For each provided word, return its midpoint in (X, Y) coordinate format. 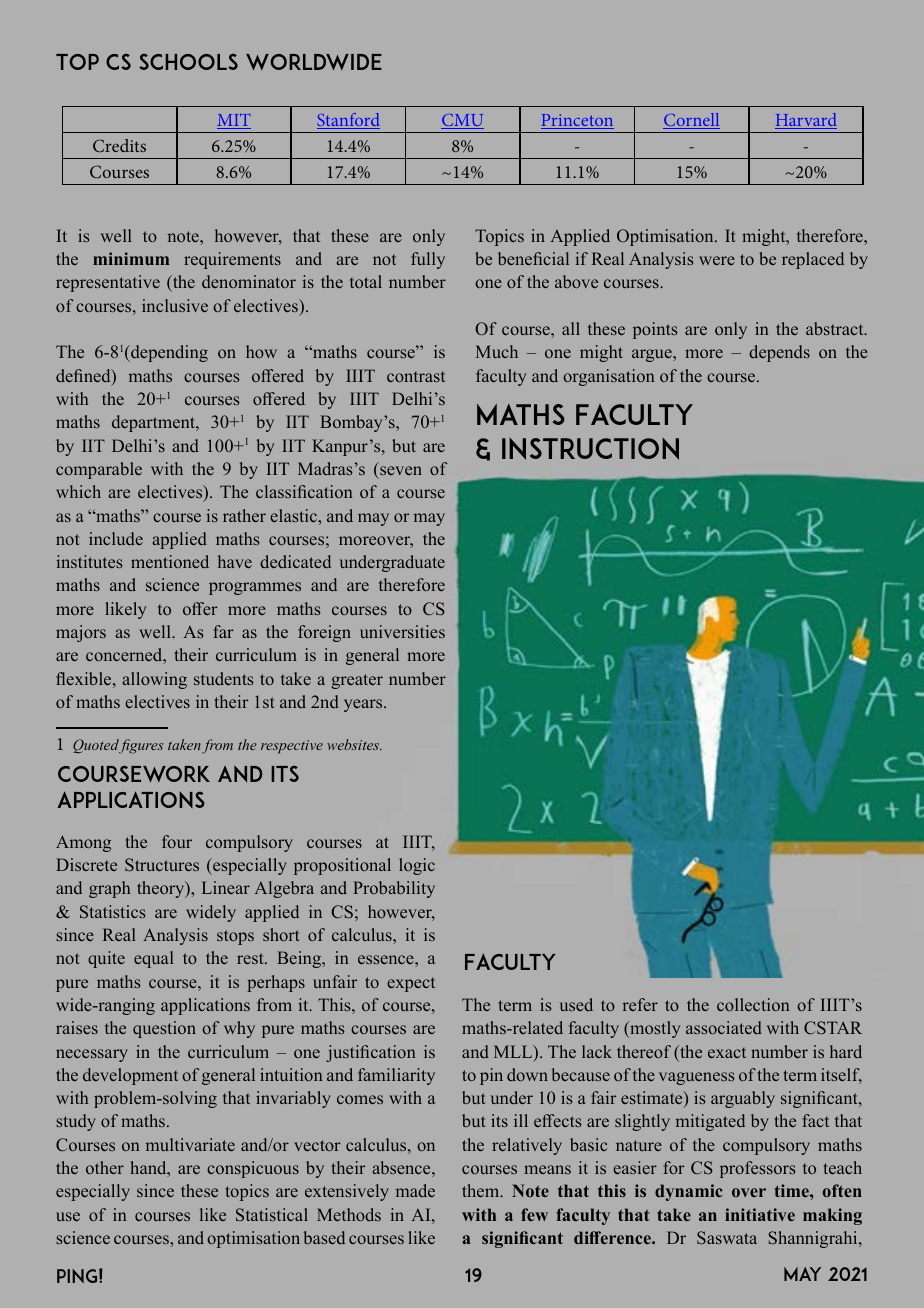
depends (779, 353)
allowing (155, 680)
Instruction (590, 449)
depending (168, 353)
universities (402, 631)
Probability (394, 889)
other (105, 1167)
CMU (462, 121)
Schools (188, 61)
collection (753, 1004)
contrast (416, 376)
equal (154, 959)
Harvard (806, 121)
